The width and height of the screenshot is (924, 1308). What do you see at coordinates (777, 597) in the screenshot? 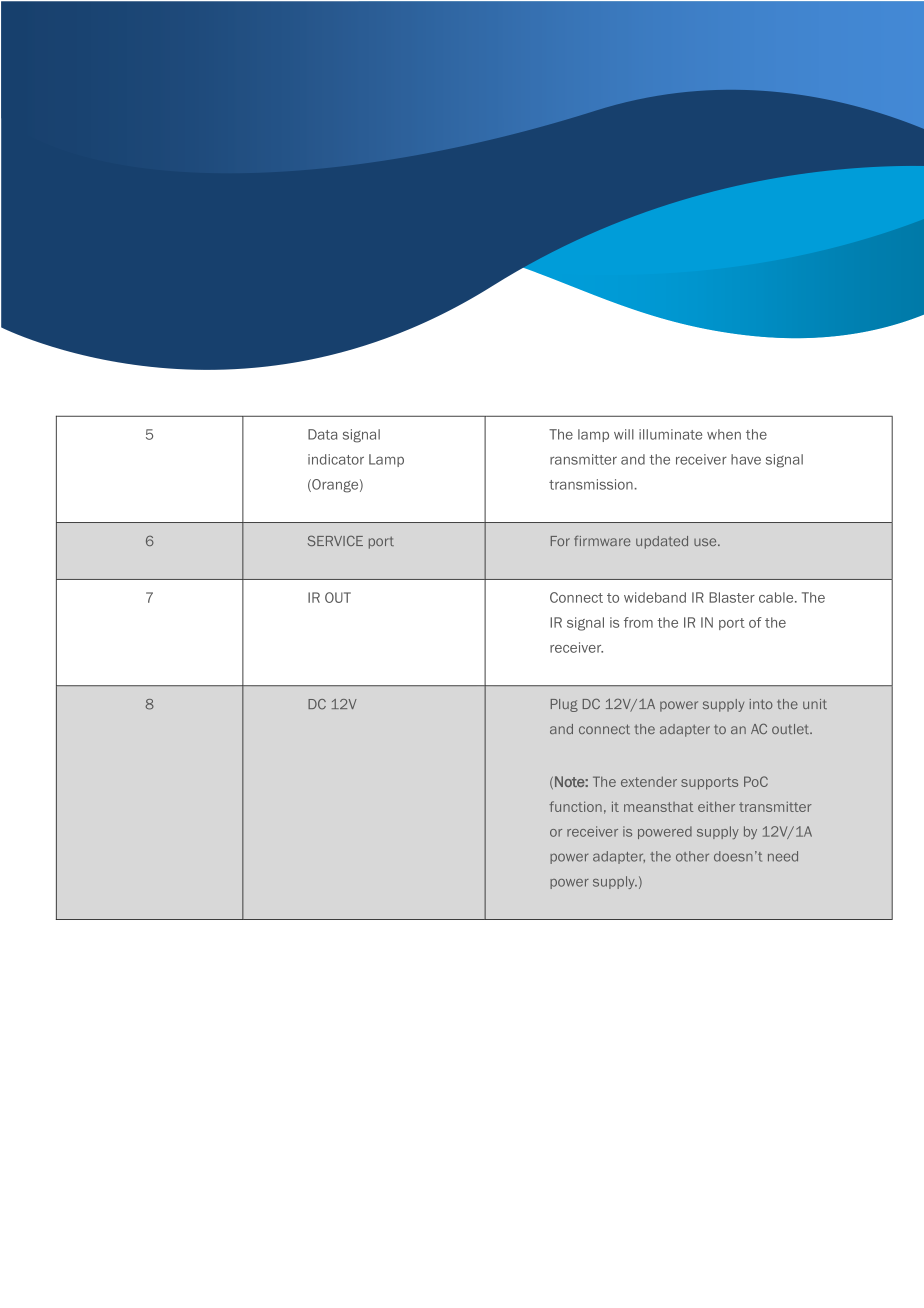
I see `cable` at bounding box center [777, 597].
